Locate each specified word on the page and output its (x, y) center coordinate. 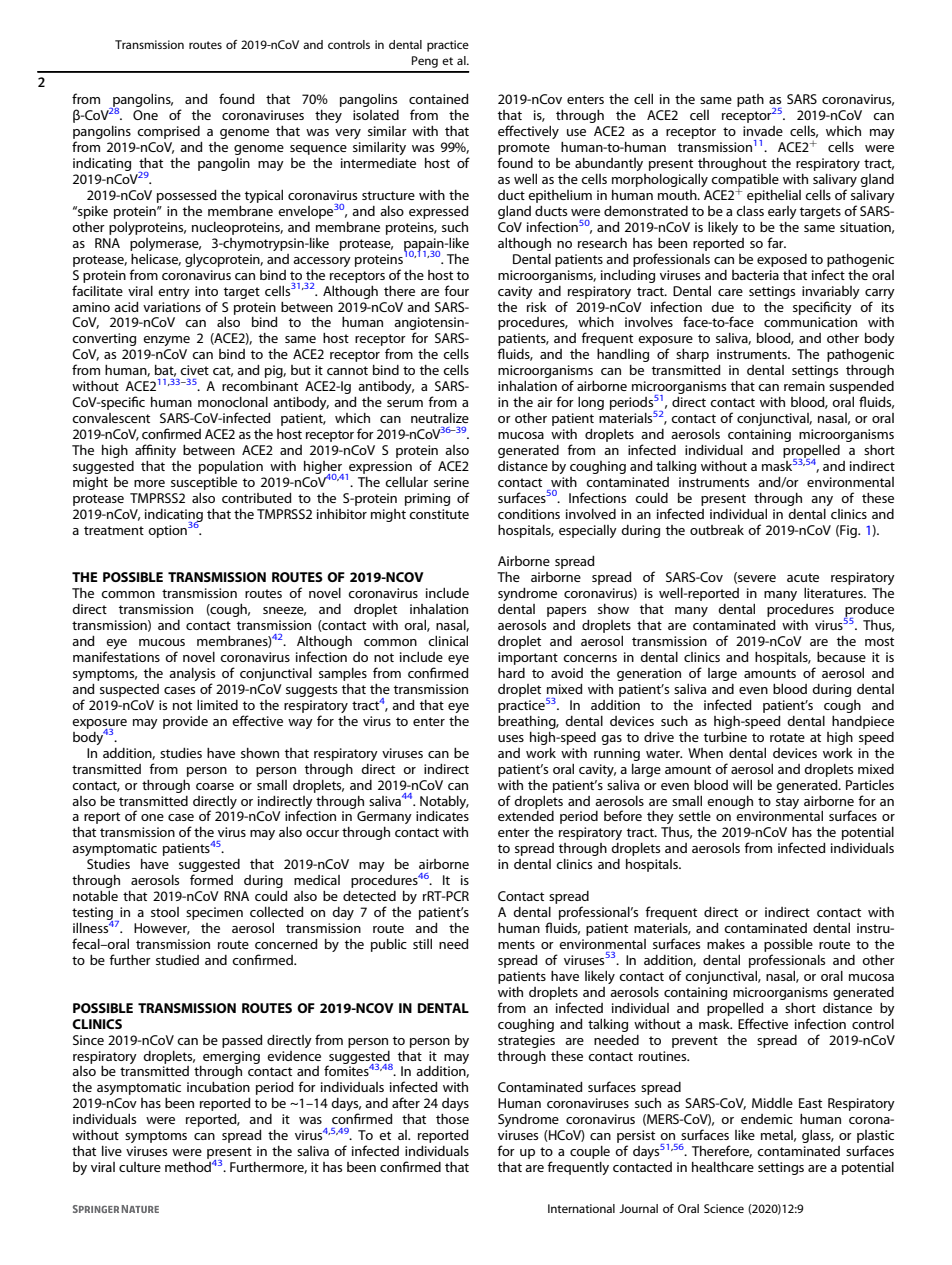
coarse (215, 786)
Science (724, 1208)
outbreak (717, 530)
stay (787, 803)
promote (524, 149)
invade (763, 131)
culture (140, 1167)
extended (526, 816)
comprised (168, 132)
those (452, 1119)
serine (451, 482)
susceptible (204, 483)
